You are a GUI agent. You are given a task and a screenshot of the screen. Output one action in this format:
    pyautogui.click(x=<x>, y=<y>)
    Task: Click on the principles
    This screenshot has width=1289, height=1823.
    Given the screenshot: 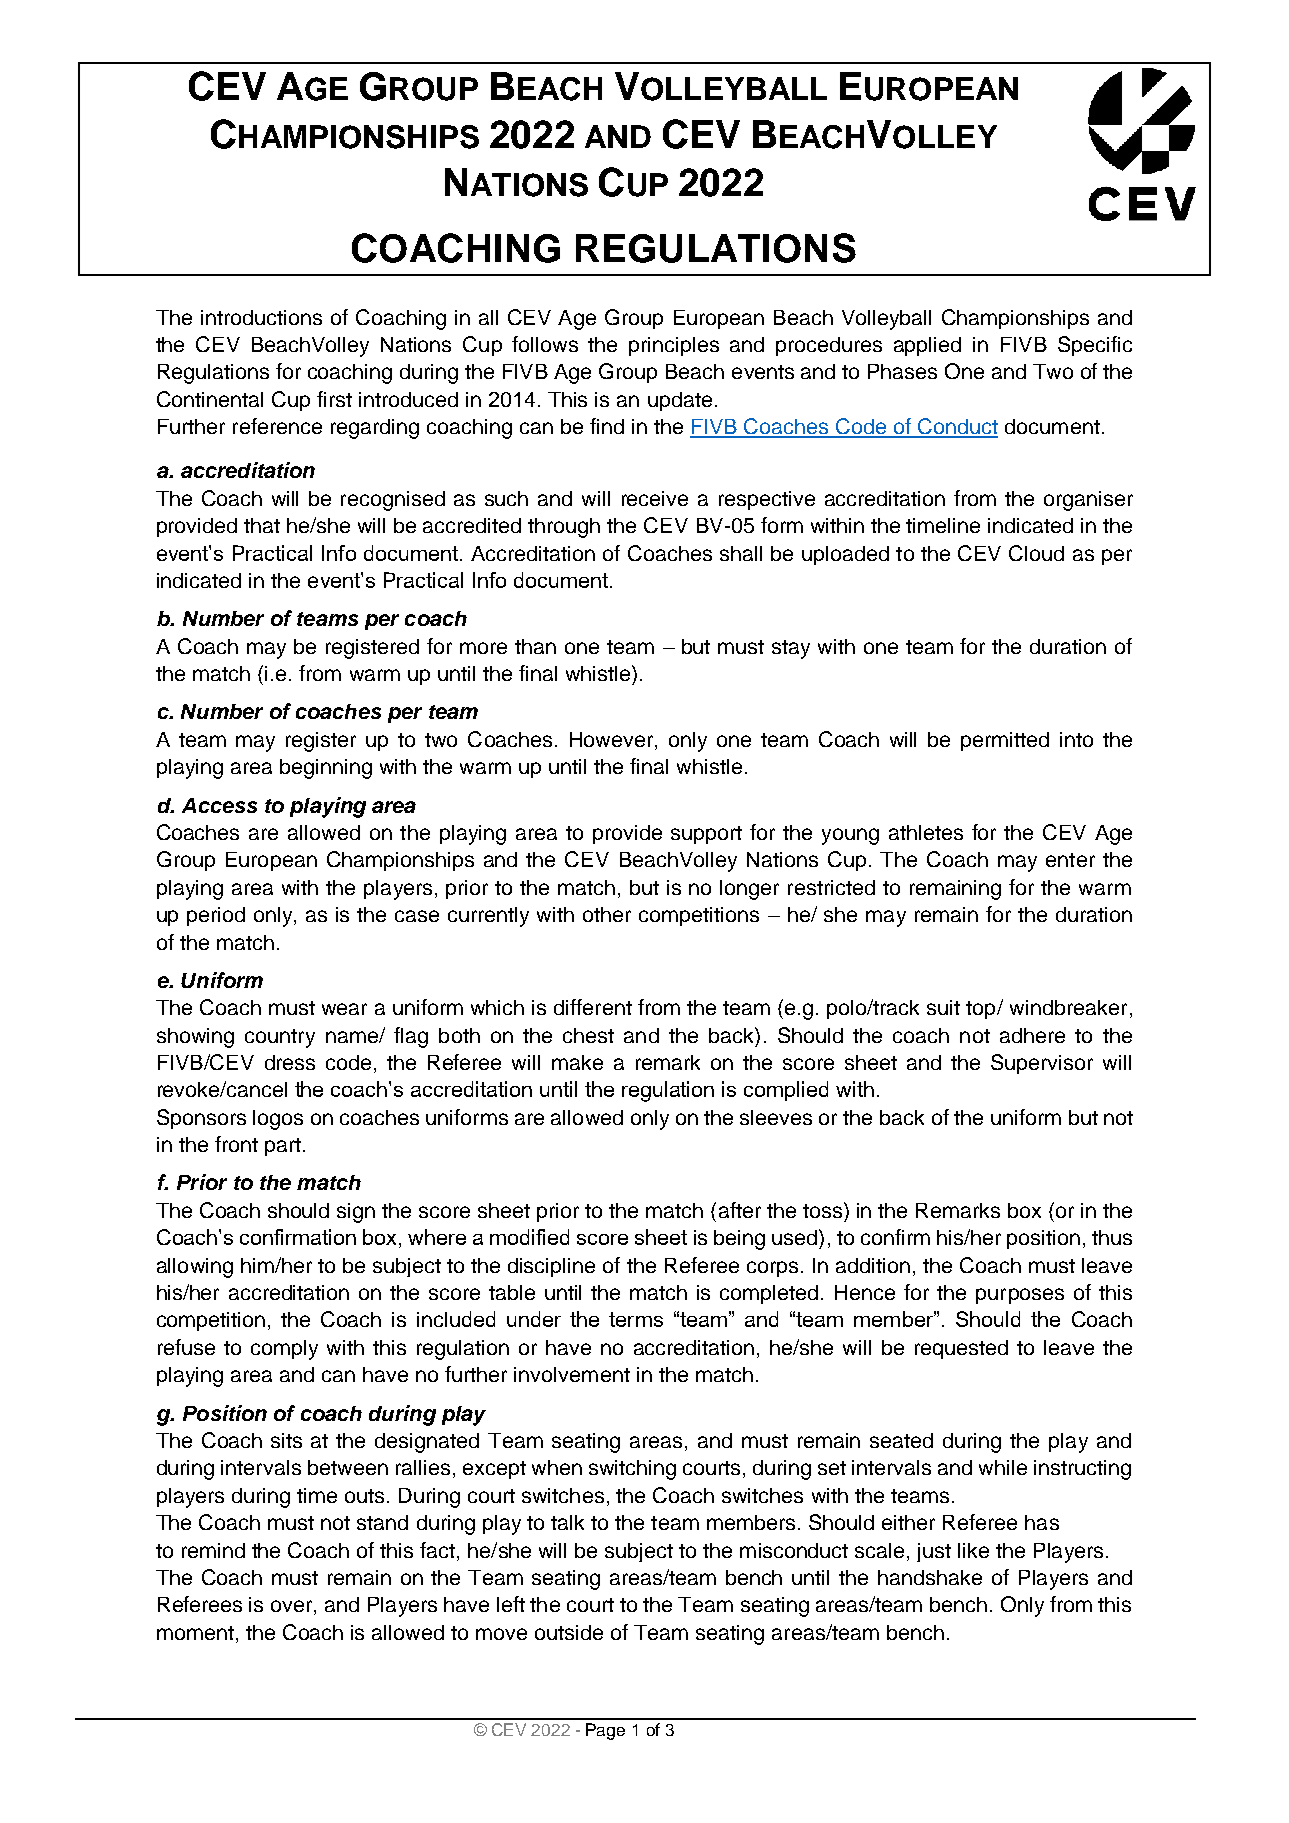 What is the action you would take?
    pyautogui.click(x=674, y=346)
